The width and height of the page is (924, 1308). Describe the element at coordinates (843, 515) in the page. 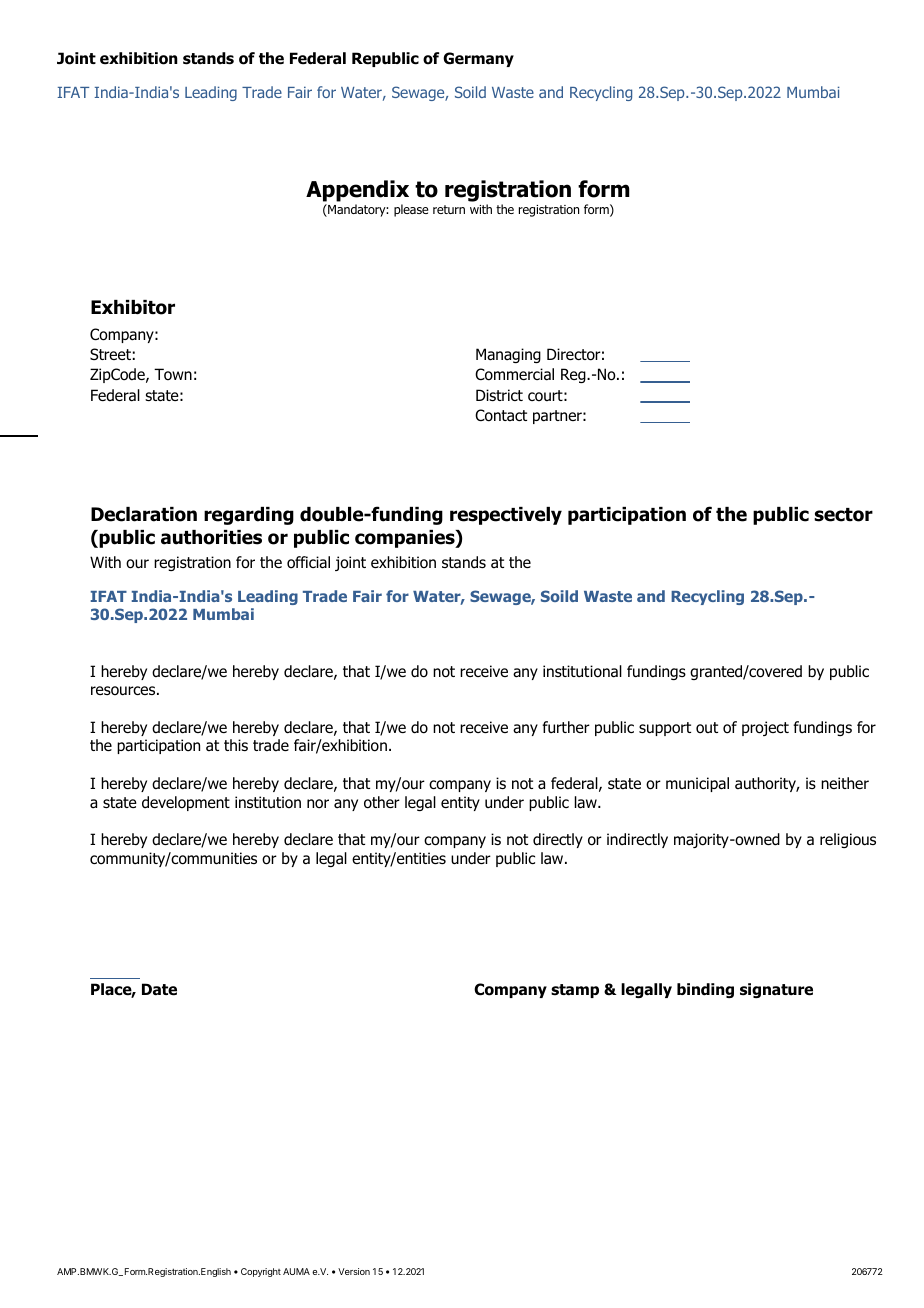

I see `sector` at that location.
